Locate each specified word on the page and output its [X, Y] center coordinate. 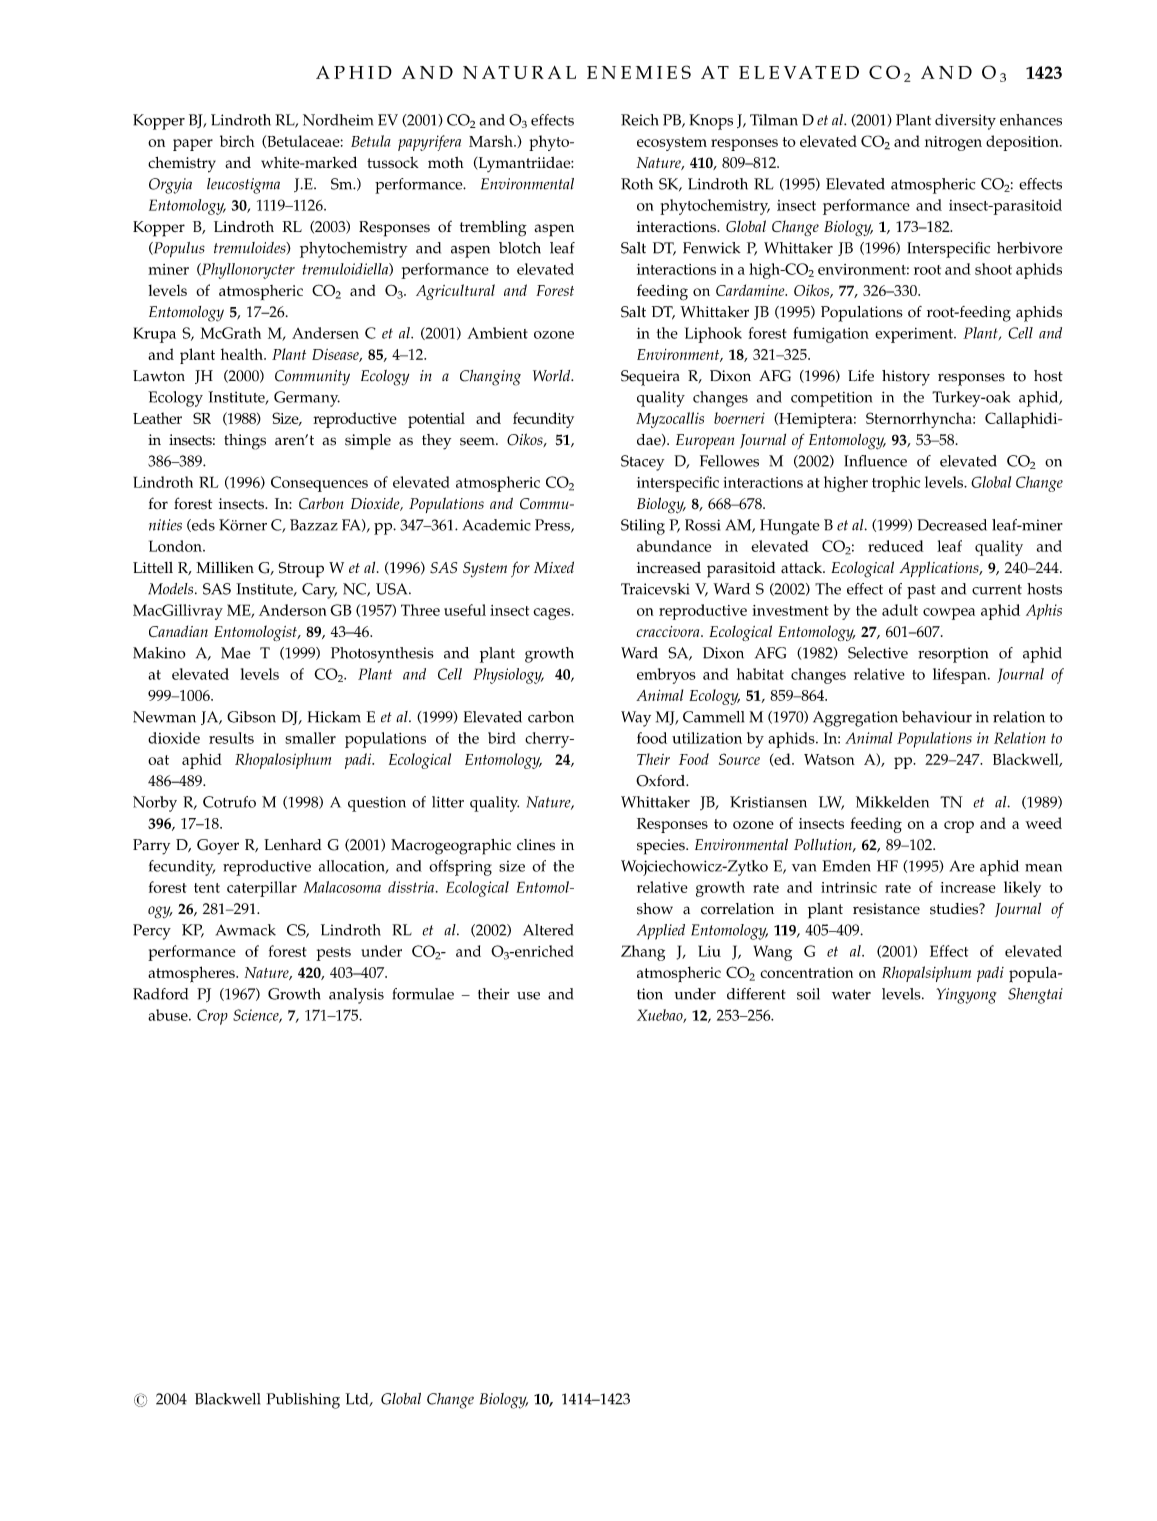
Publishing [303, 1401]
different [756, 994]
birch [237, 141]
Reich [639, 120]
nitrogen [953, 143]
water [851, 994]
